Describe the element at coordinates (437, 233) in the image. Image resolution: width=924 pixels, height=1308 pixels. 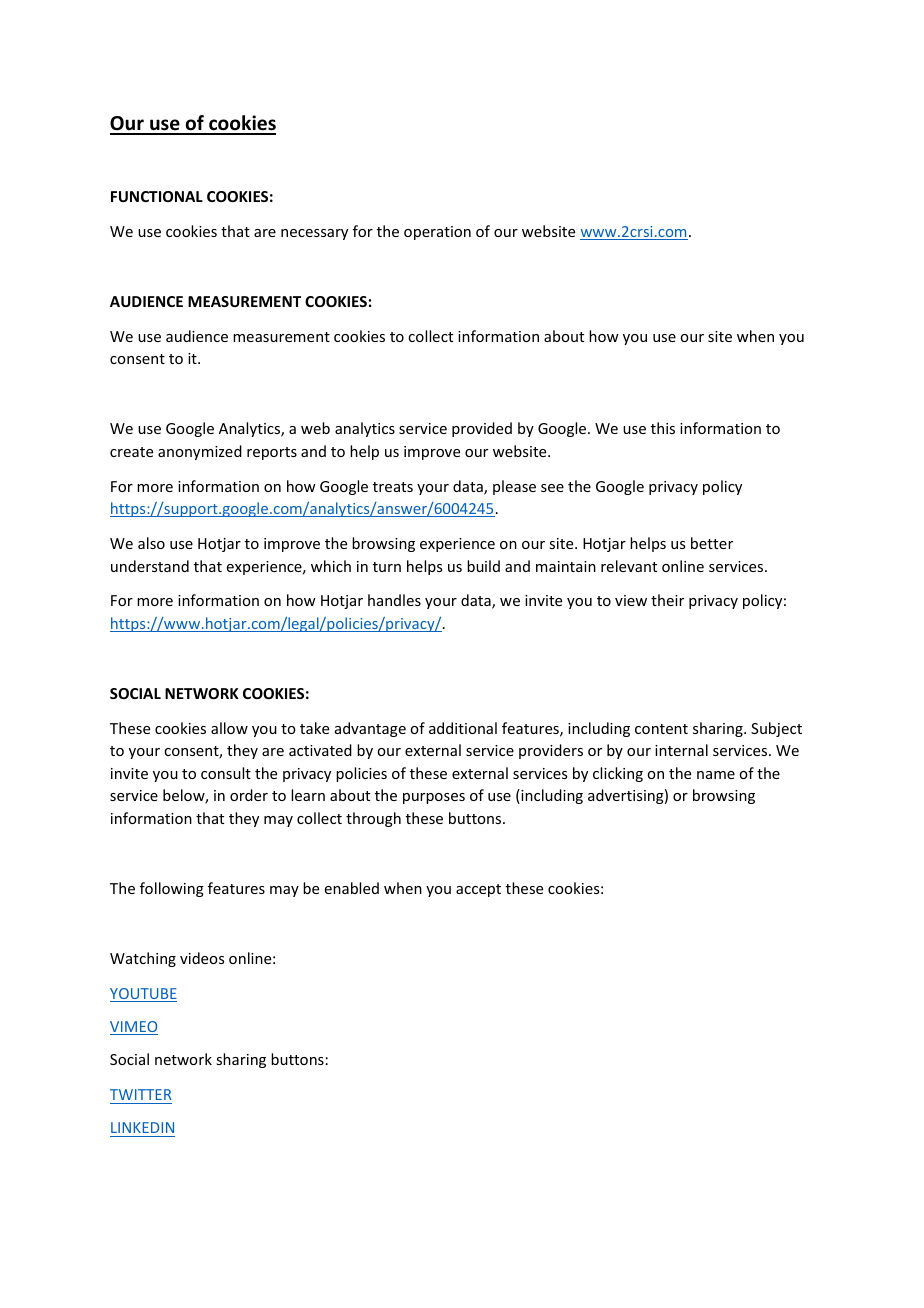
I see `operation` at that location.
